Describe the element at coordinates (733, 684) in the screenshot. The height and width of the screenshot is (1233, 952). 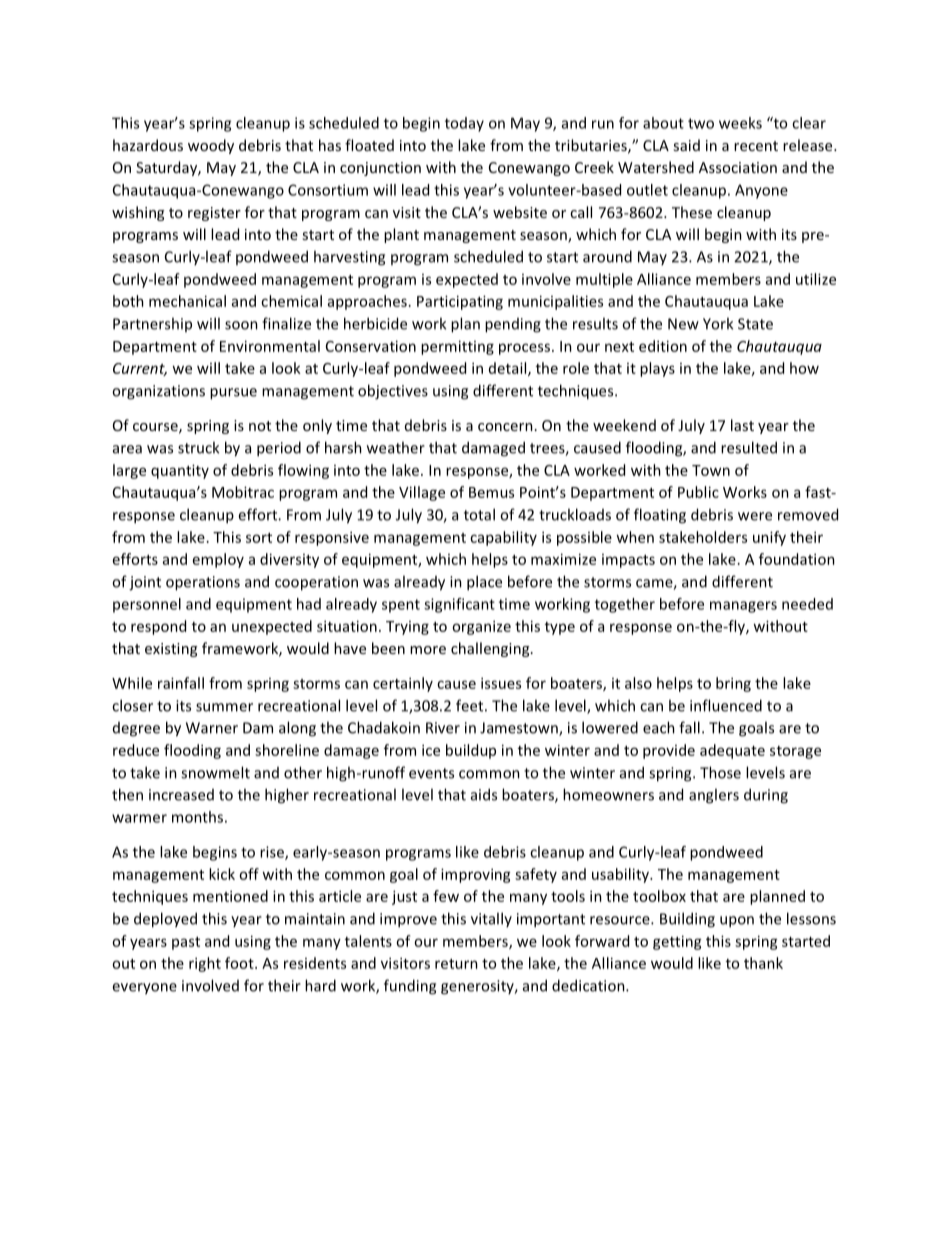
I see `bring` at that location.
